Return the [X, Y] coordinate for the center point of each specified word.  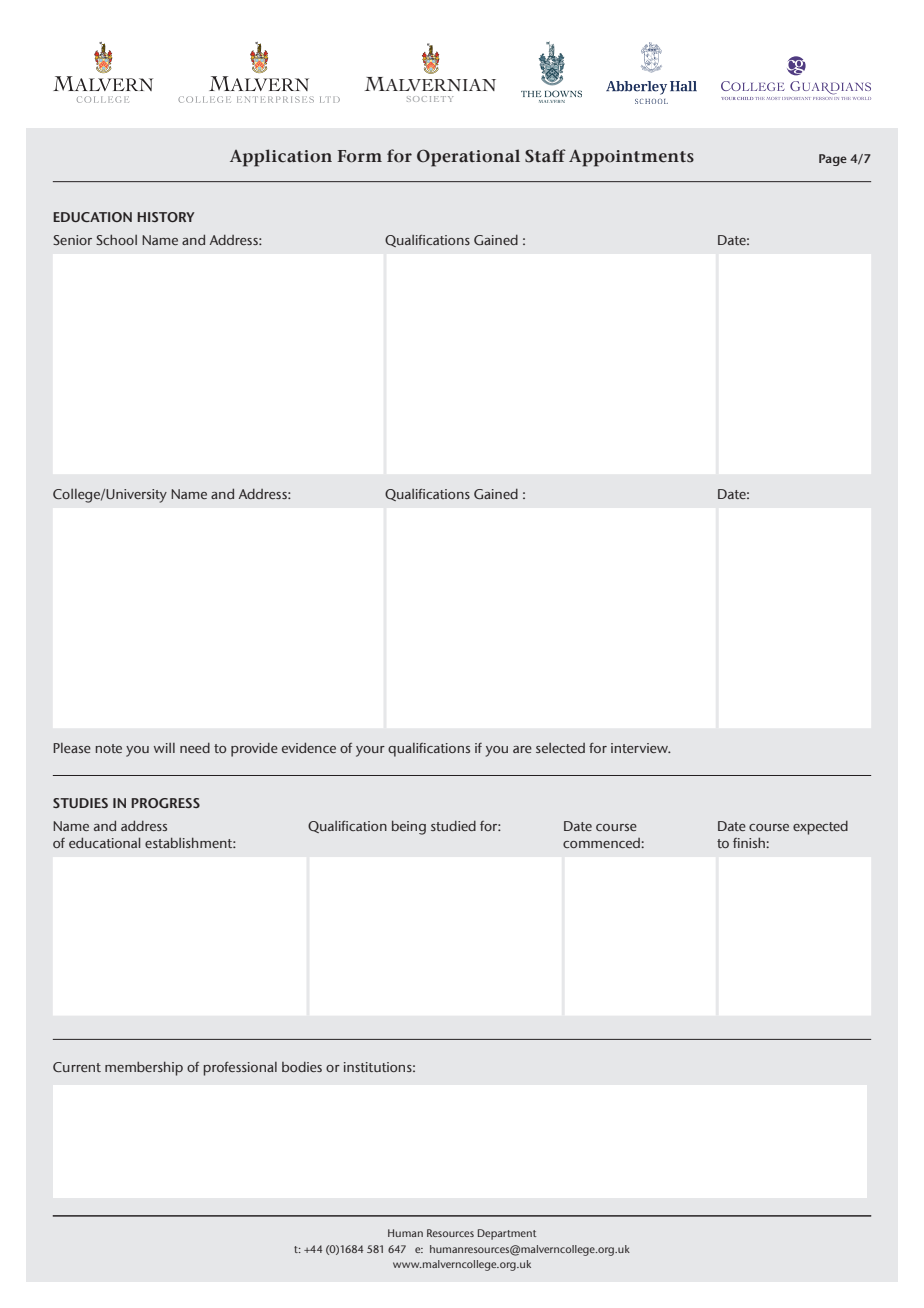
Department [507, 1234]
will [164, 748]
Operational [468, 158]
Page [833, 160]
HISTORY [165, 217]
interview [640, 748]
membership [144, 1068]
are [522, 749]
